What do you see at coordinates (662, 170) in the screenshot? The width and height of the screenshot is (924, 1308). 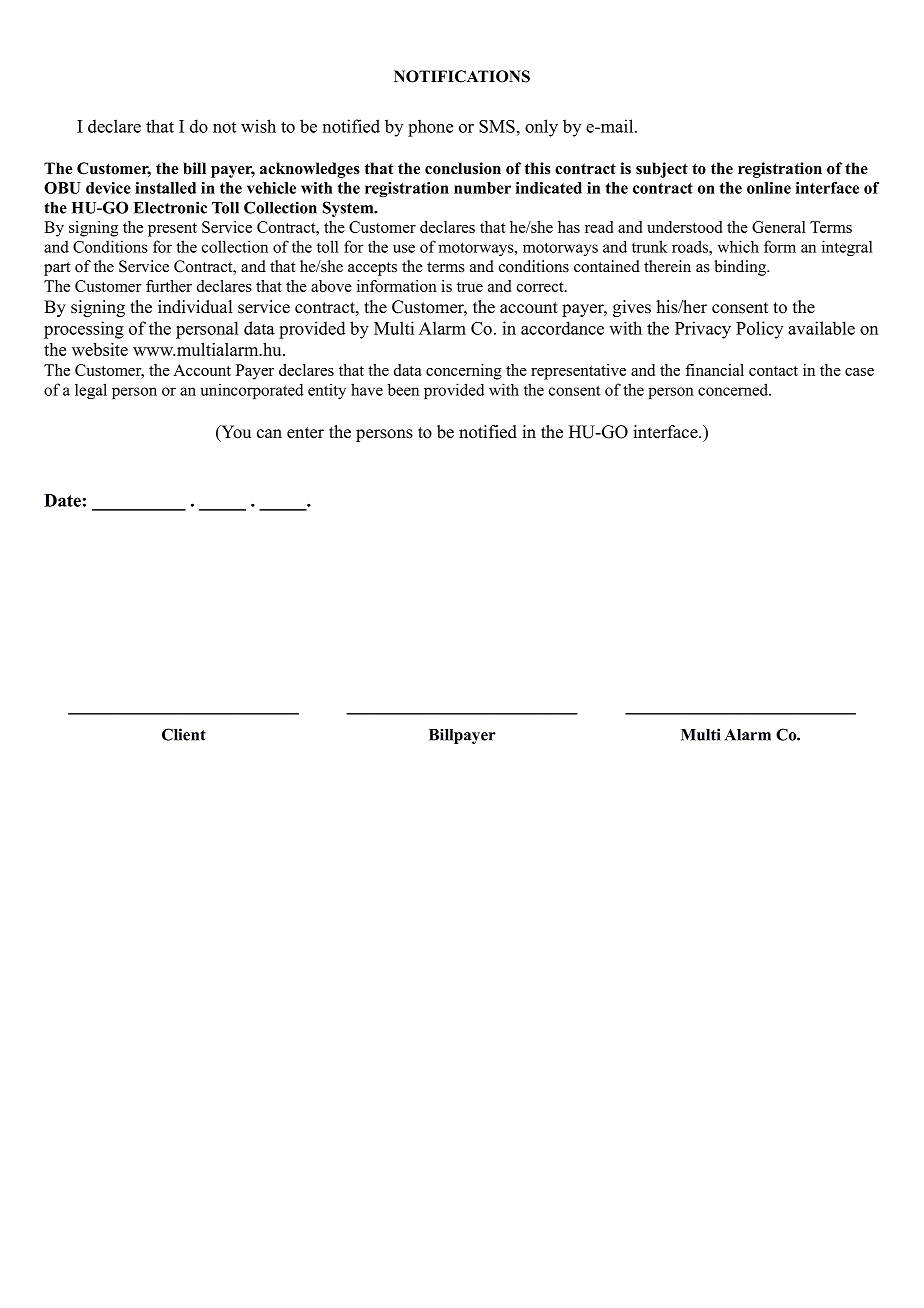 I see `subject` at bounding box center [662, 170].
